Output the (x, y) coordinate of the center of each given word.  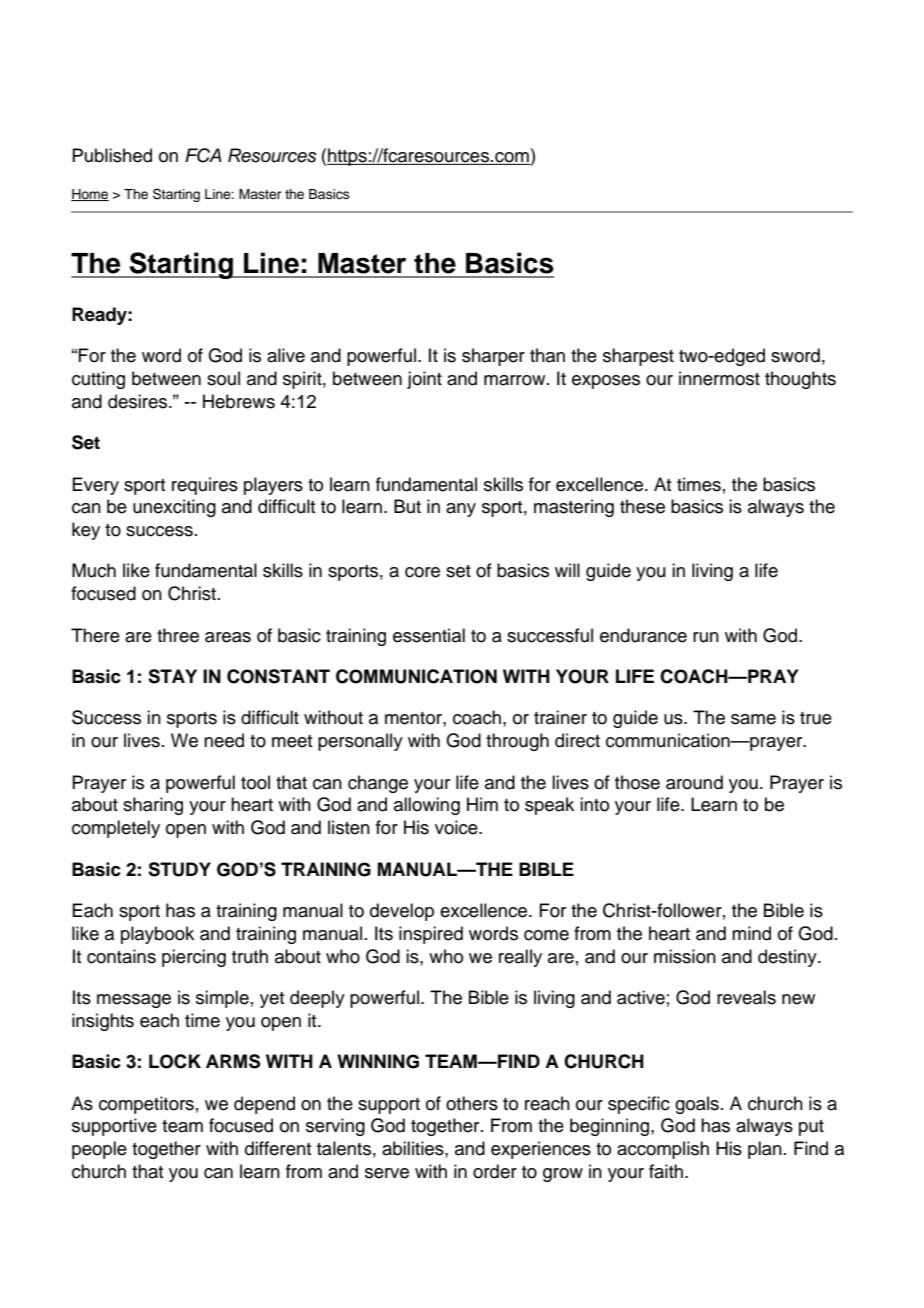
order (495, 1171)
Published (112, 155)
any (461, 510)
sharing (153, 806)
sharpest (638, 357)
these (642, 506)
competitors (146, 1105)
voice (457, 827)
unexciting (174, 508)
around (694, 782)
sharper (493, 357)
